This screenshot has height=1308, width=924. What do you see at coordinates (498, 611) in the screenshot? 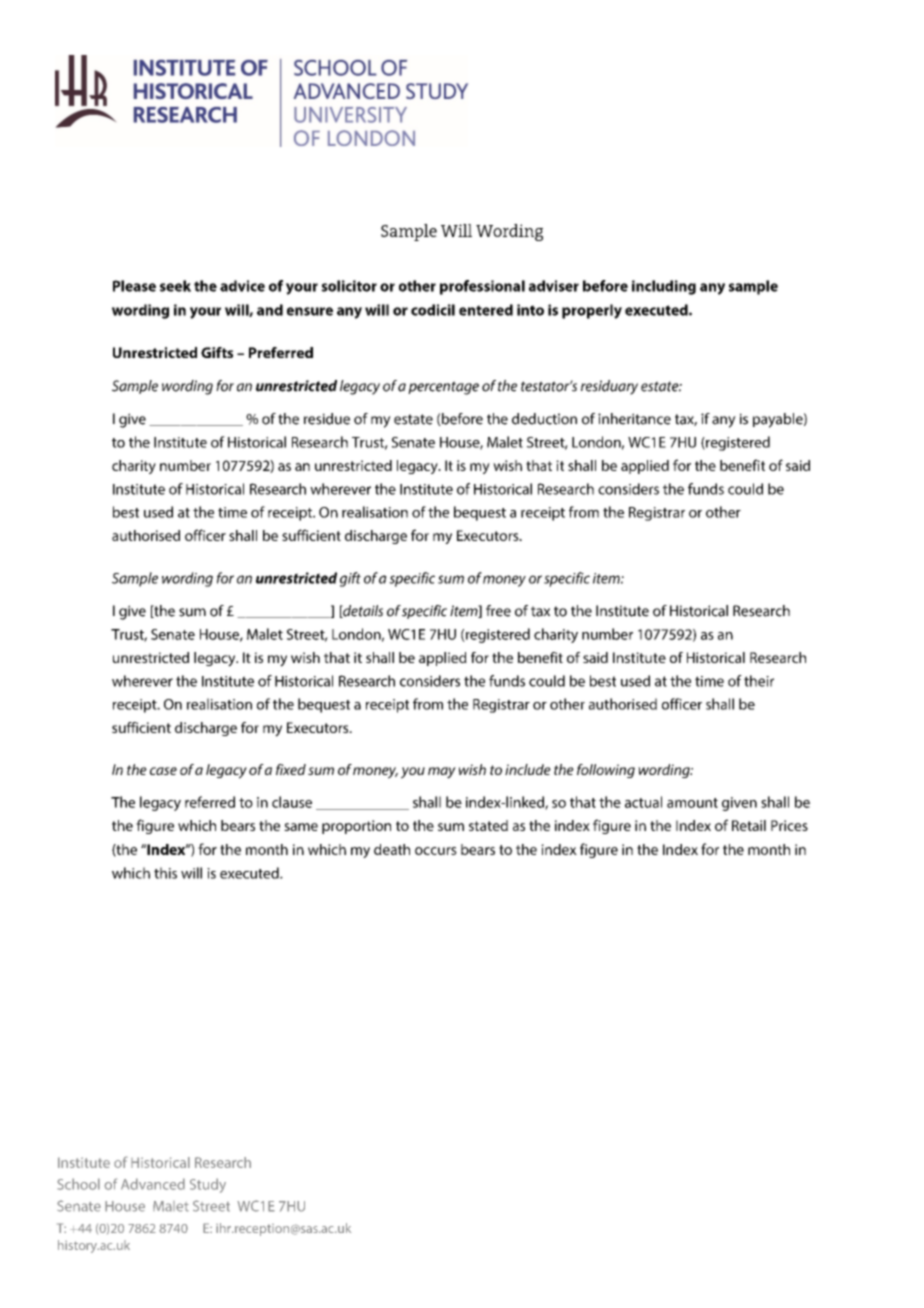
I see `free` at bounding box center [498, 611].
